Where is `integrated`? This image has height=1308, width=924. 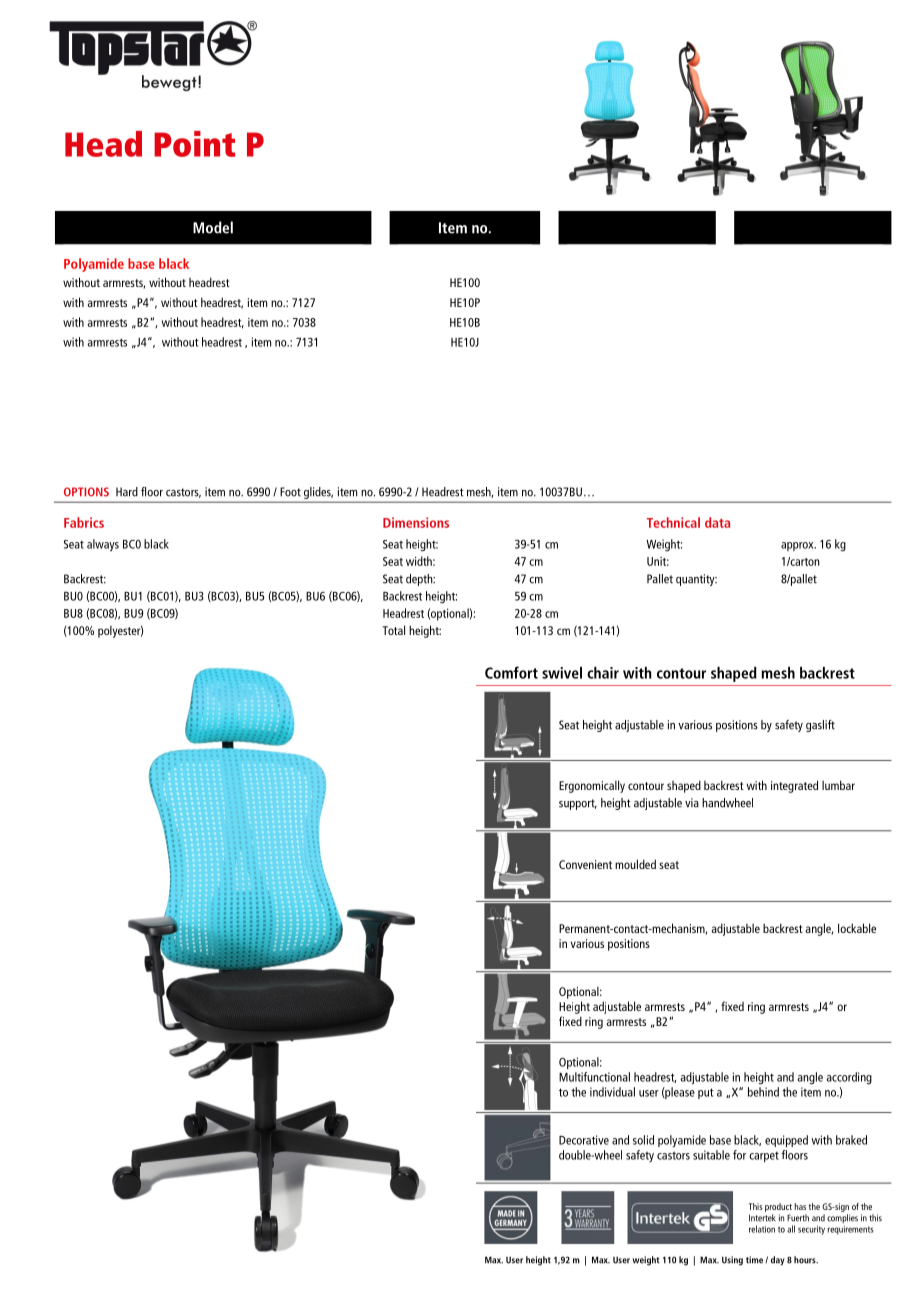
integrated is located at coordinates (794, 786).
